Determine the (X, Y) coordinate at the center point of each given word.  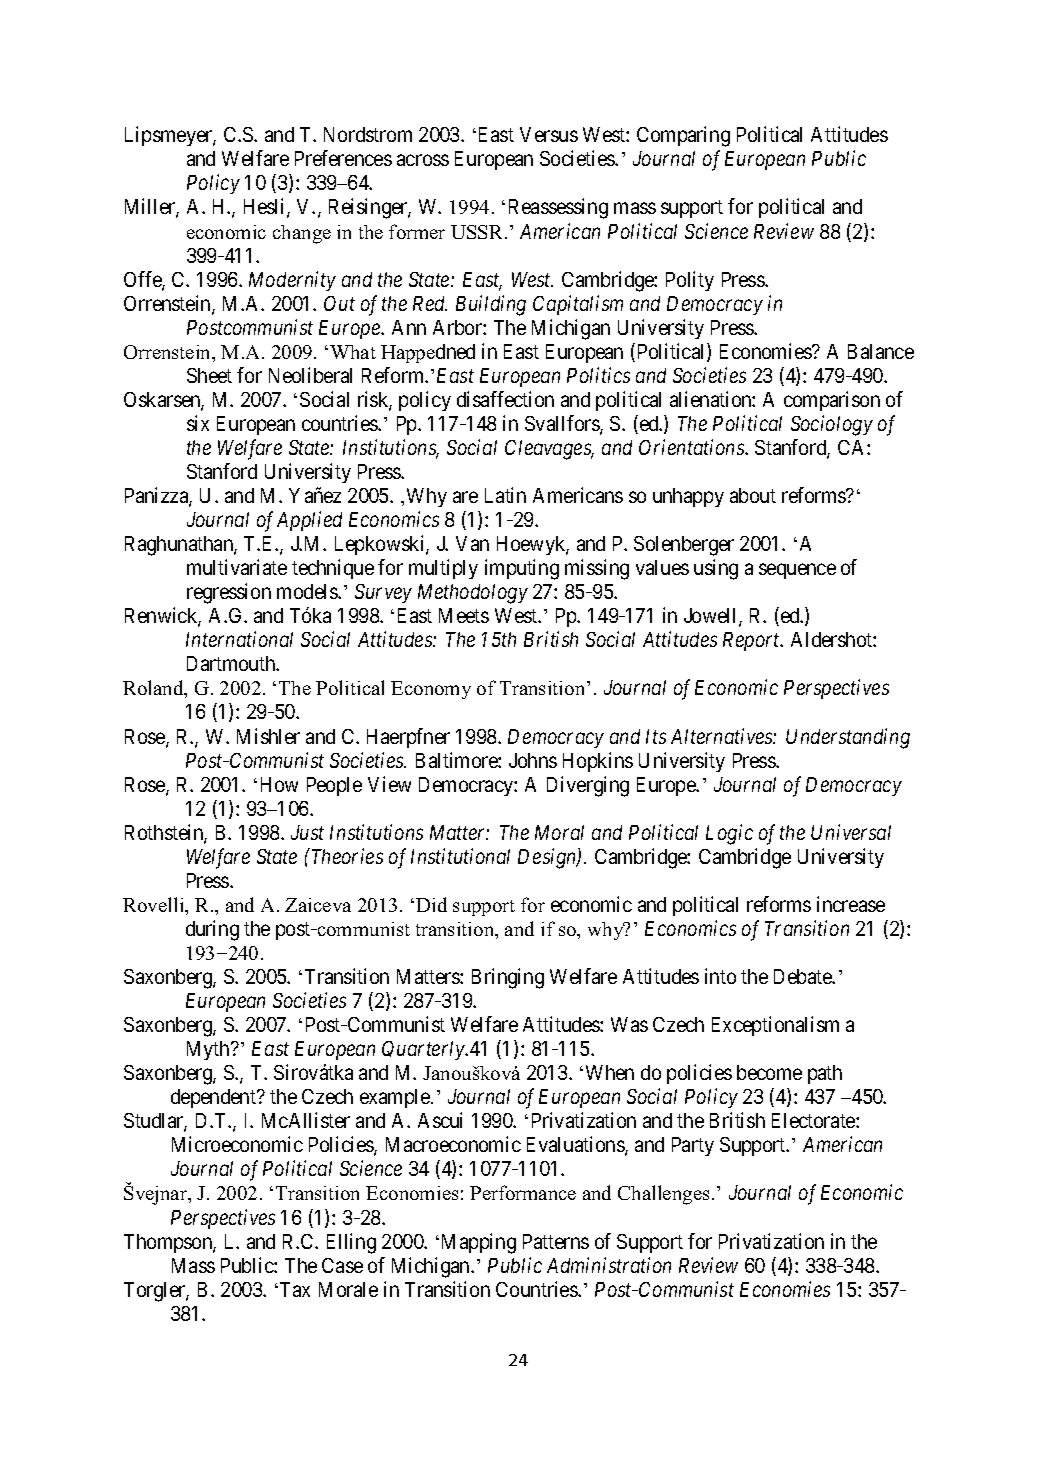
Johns (533, 760)
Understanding (848, 738)
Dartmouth (232, 663)
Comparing (683, 136)
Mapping (479, 1243)
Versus (549, 134)
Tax (295, 1289)
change (302, 234)
